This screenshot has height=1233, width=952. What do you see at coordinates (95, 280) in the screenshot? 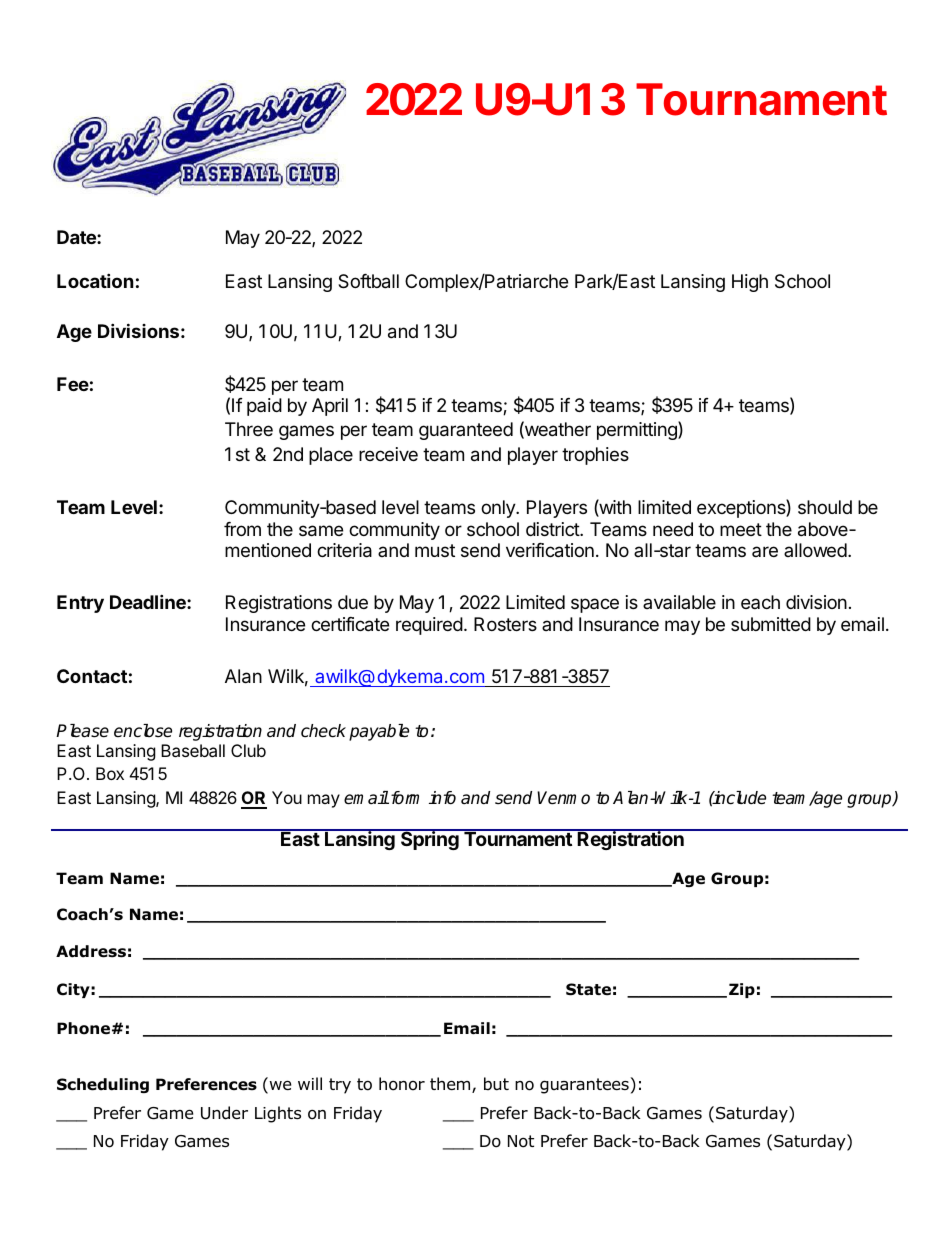
I see `Location` at bounding box center [95, 280].
